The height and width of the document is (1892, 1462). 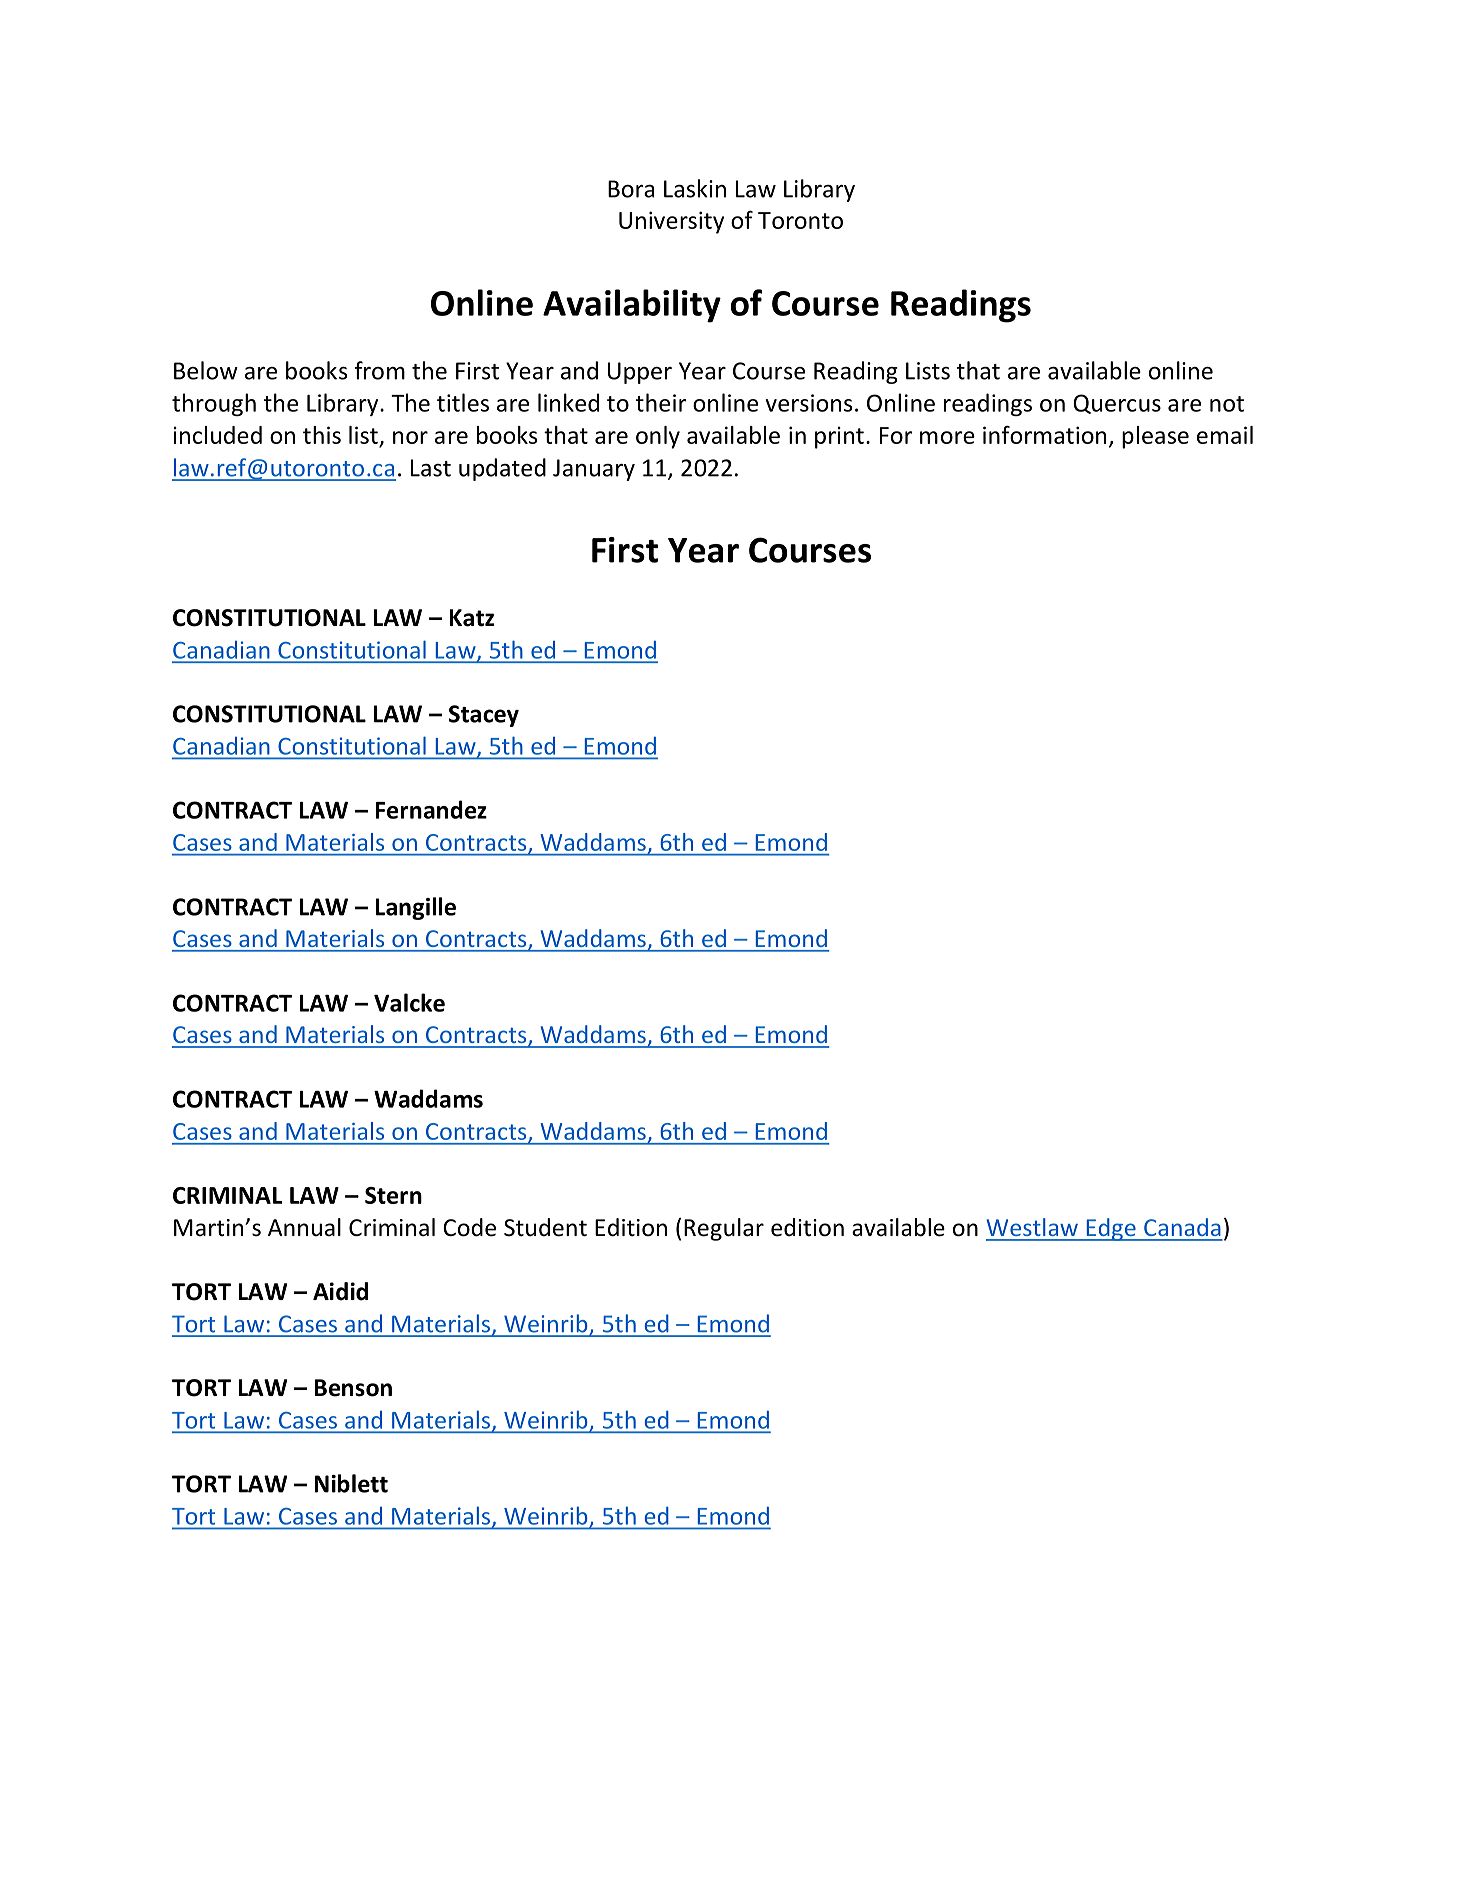 I want to click on Fernandez, so click(x=431, y=809).
